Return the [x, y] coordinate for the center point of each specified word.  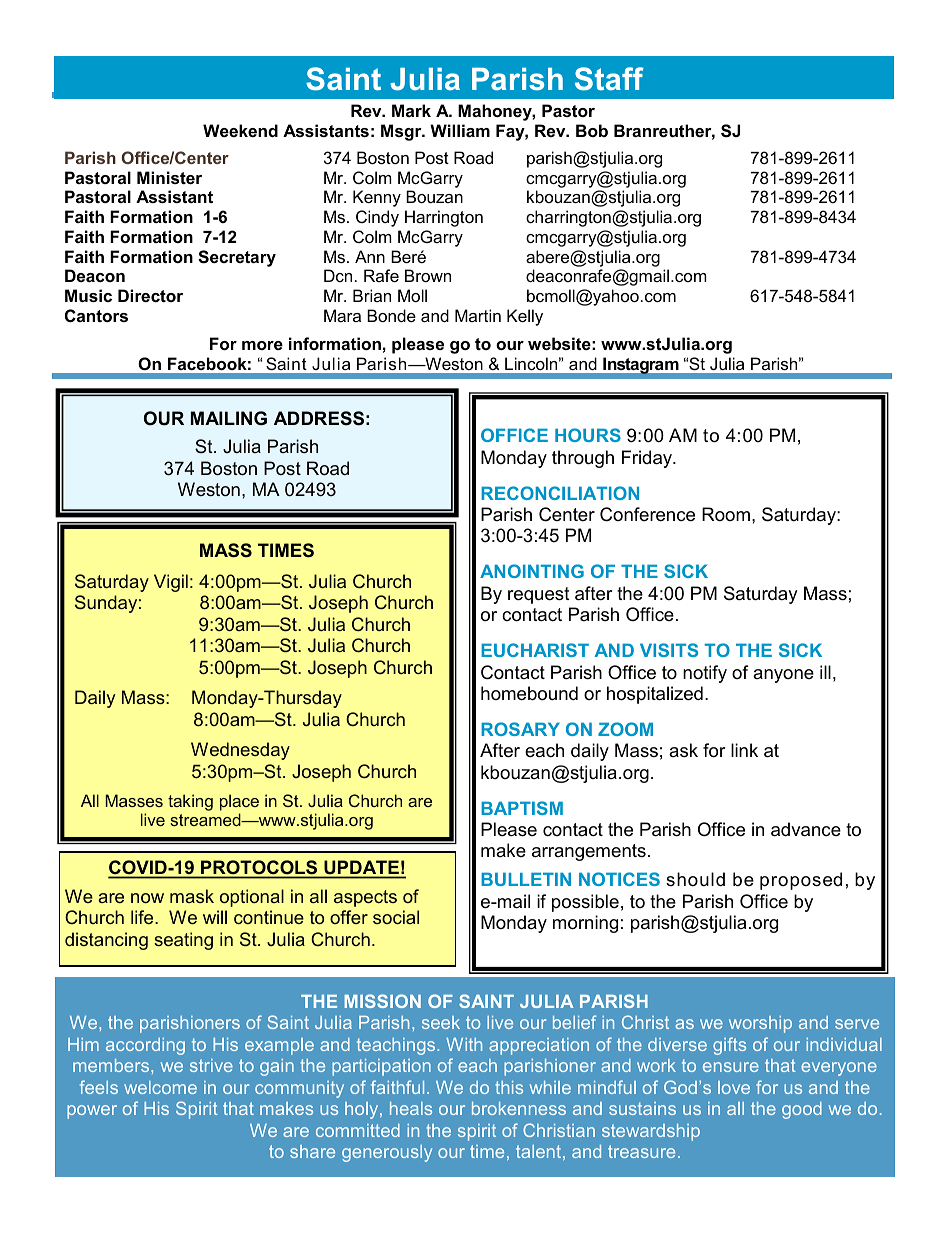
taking [190, 802]
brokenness [519, 1108]
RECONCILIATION [560, 493]
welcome [160, 1087]
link [744, 750]
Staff [609, 79]
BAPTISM [522, 808]
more [262, 345]
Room [726, 514]
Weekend [240, 130]
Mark [411, 110]
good [802, 1110]
